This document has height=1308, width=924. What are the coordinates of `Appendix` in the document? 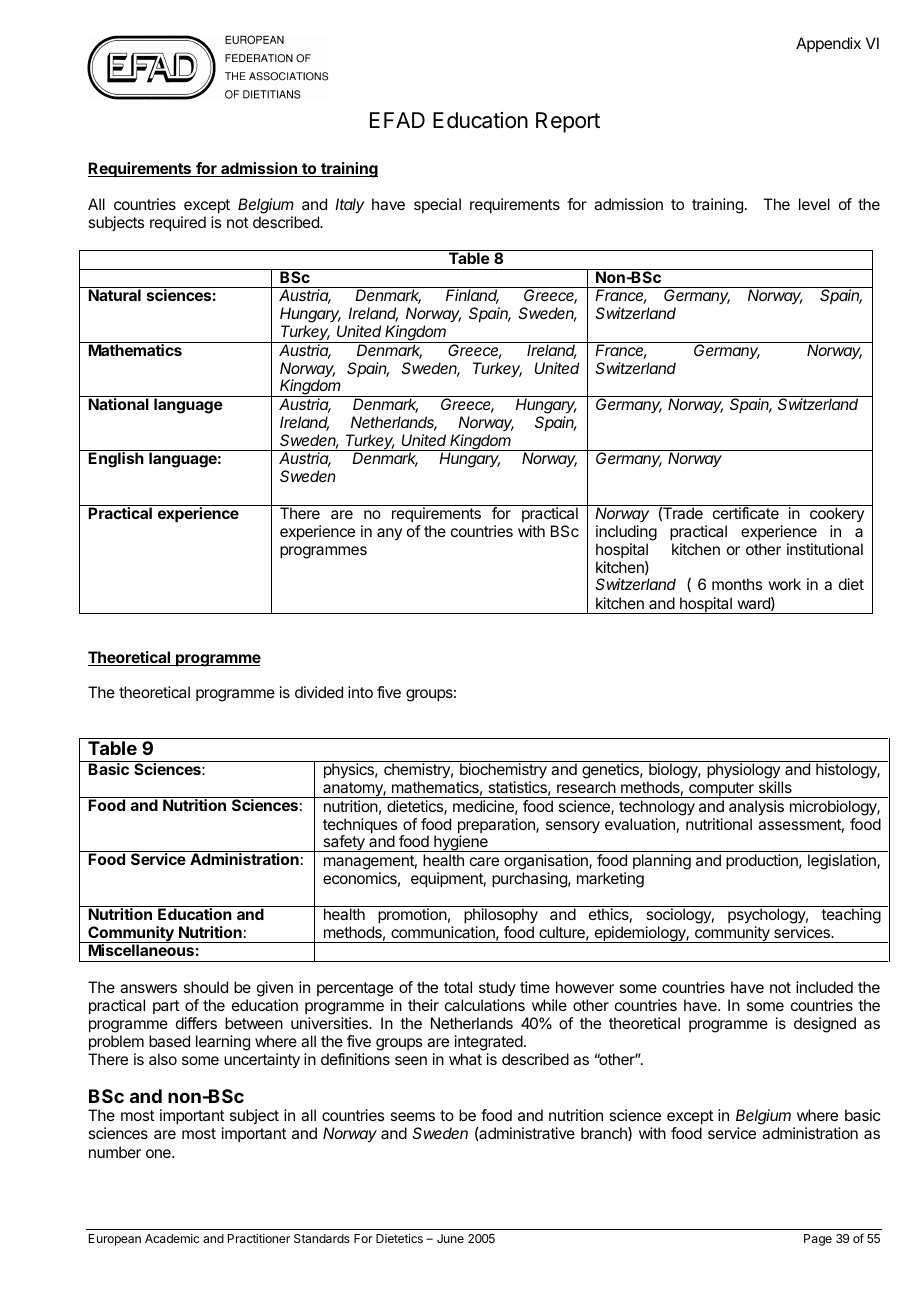 It's located at (828, 44).
